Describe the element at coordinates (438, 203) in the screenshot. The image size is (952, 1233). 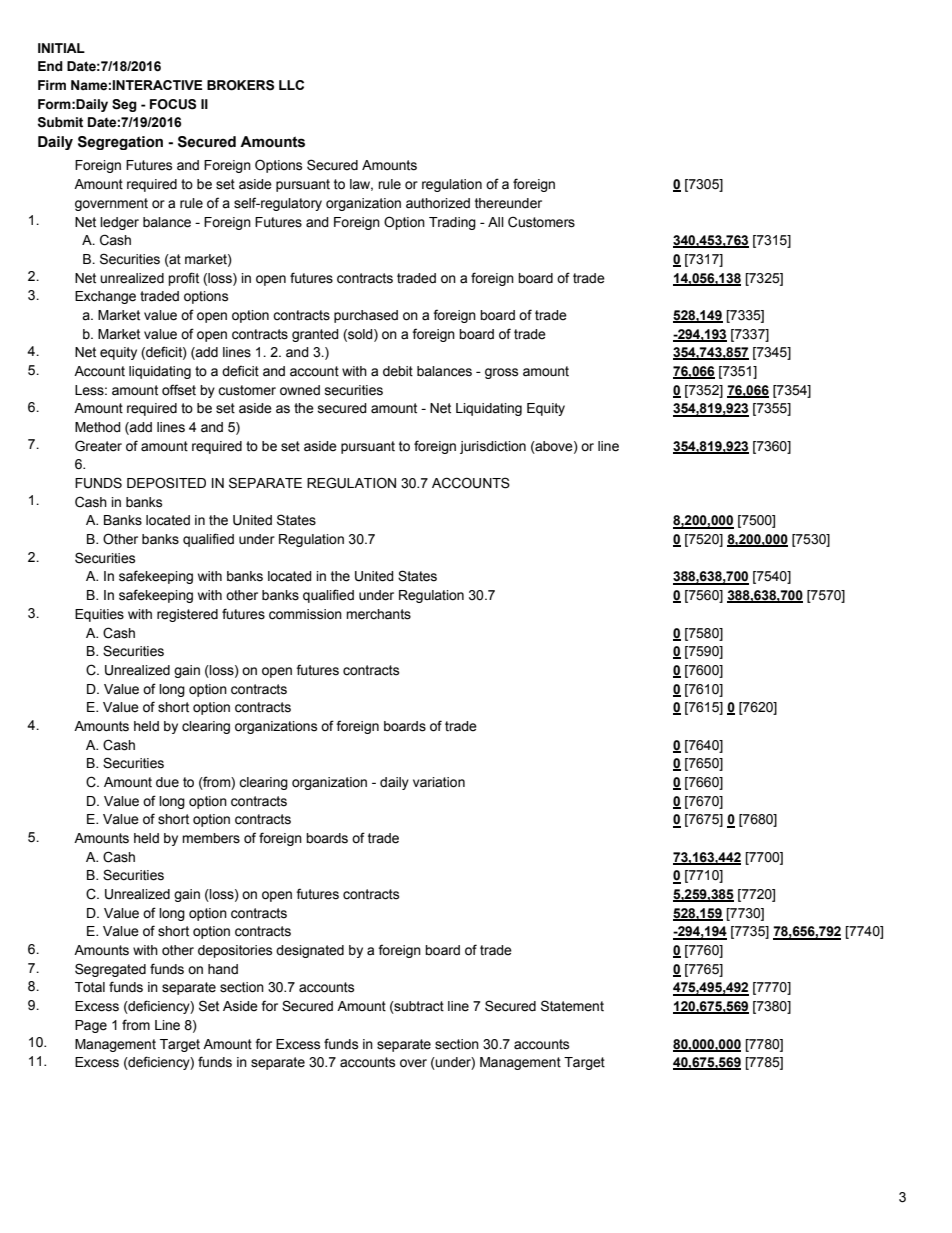
I see `authorized` at that location.
